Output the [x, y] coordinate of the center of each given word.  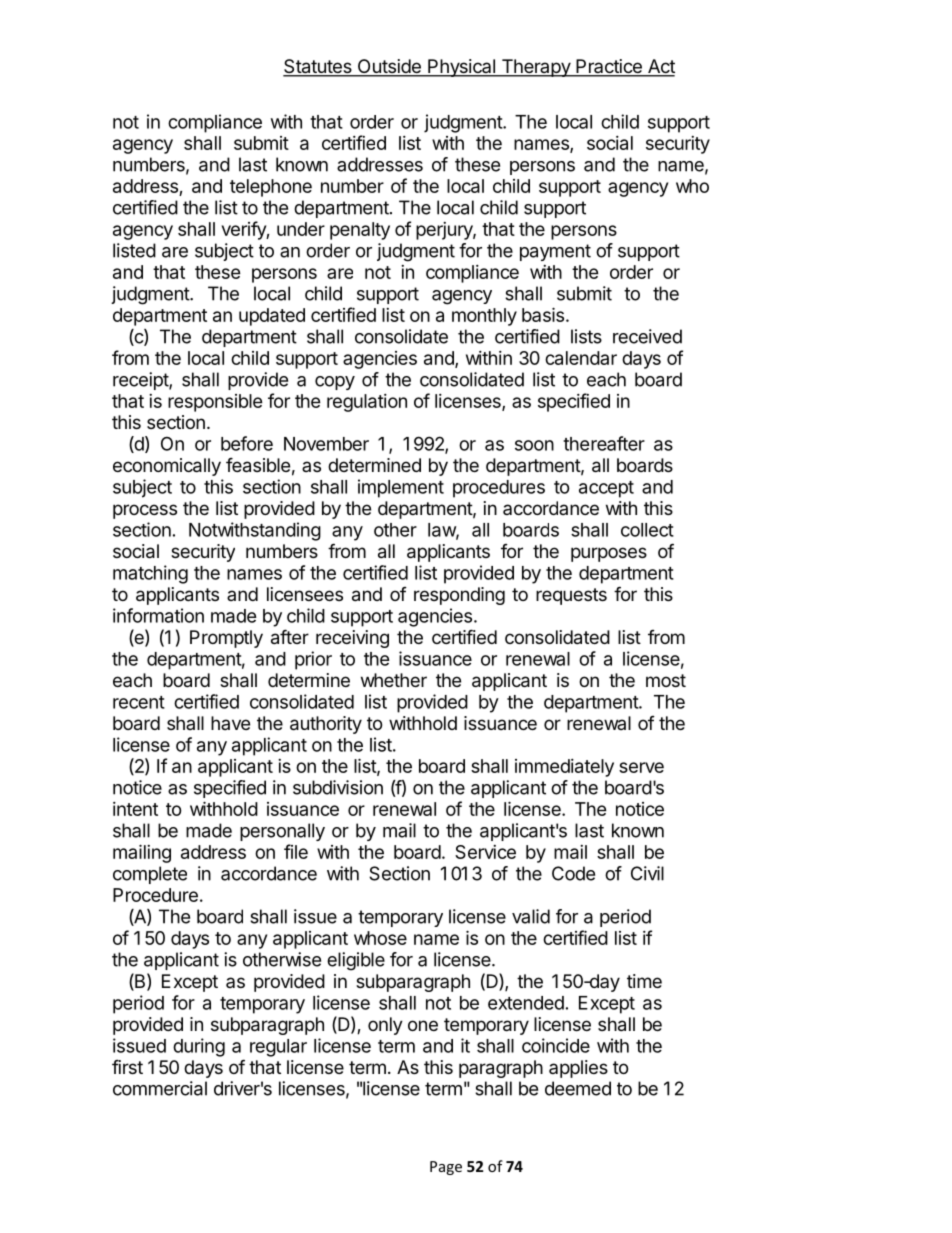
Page [446, 1168]
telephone [271, 188]
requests [571, 596]
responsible [215, 403]
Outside [389, 67]
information [158, 615]
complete [150, 875]
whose [380, 938]
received [647, 336]
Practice [609, 67]
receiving [352, 639]
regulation [367, 403]
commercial [160, 1088]
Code [573, 873]
